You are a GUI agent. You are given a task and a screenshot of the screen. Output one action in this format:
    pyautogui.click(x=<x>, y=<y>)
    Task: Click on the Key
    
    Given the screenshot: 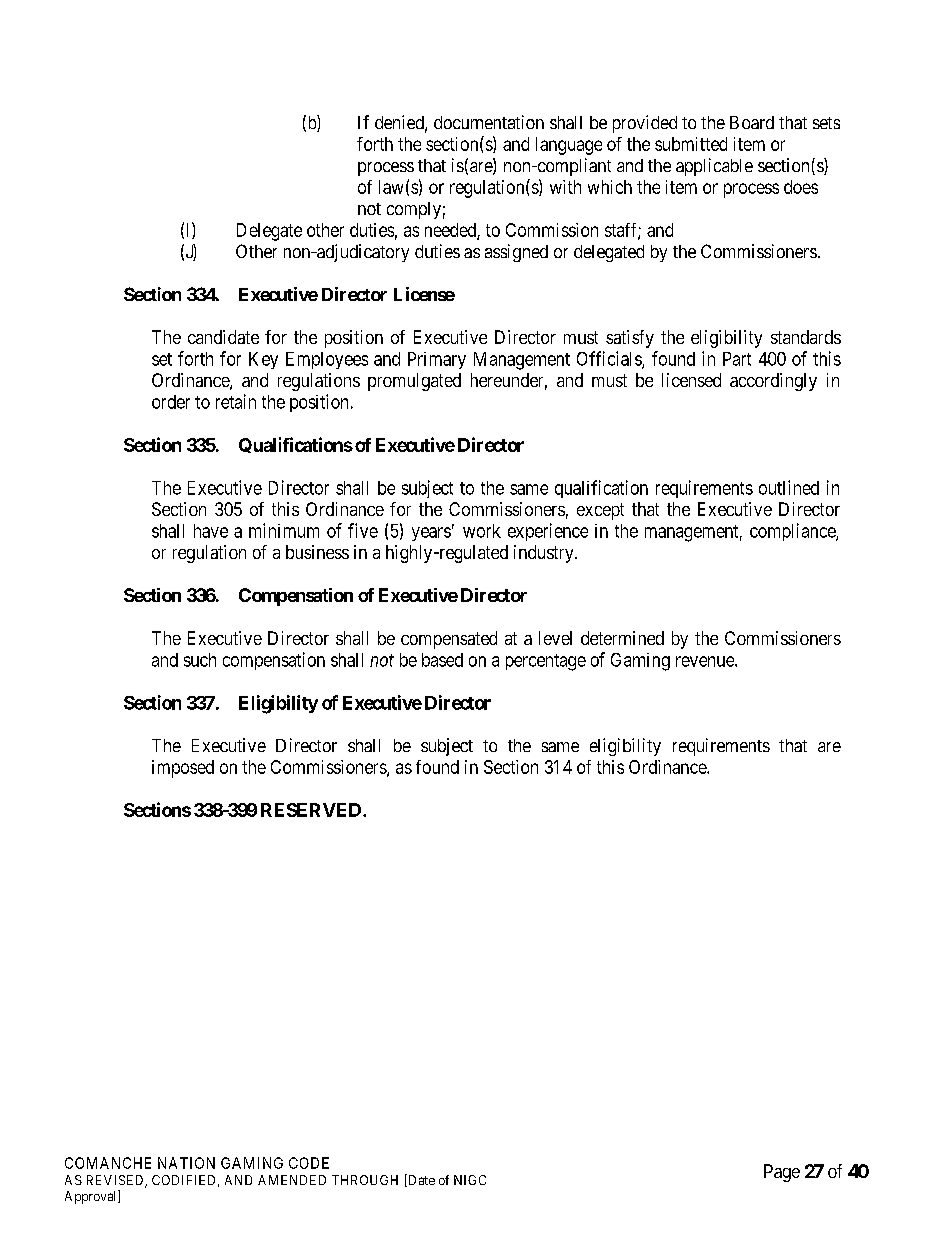 What is the action you would take?
    pyautogui.click(x=263, y=360)
